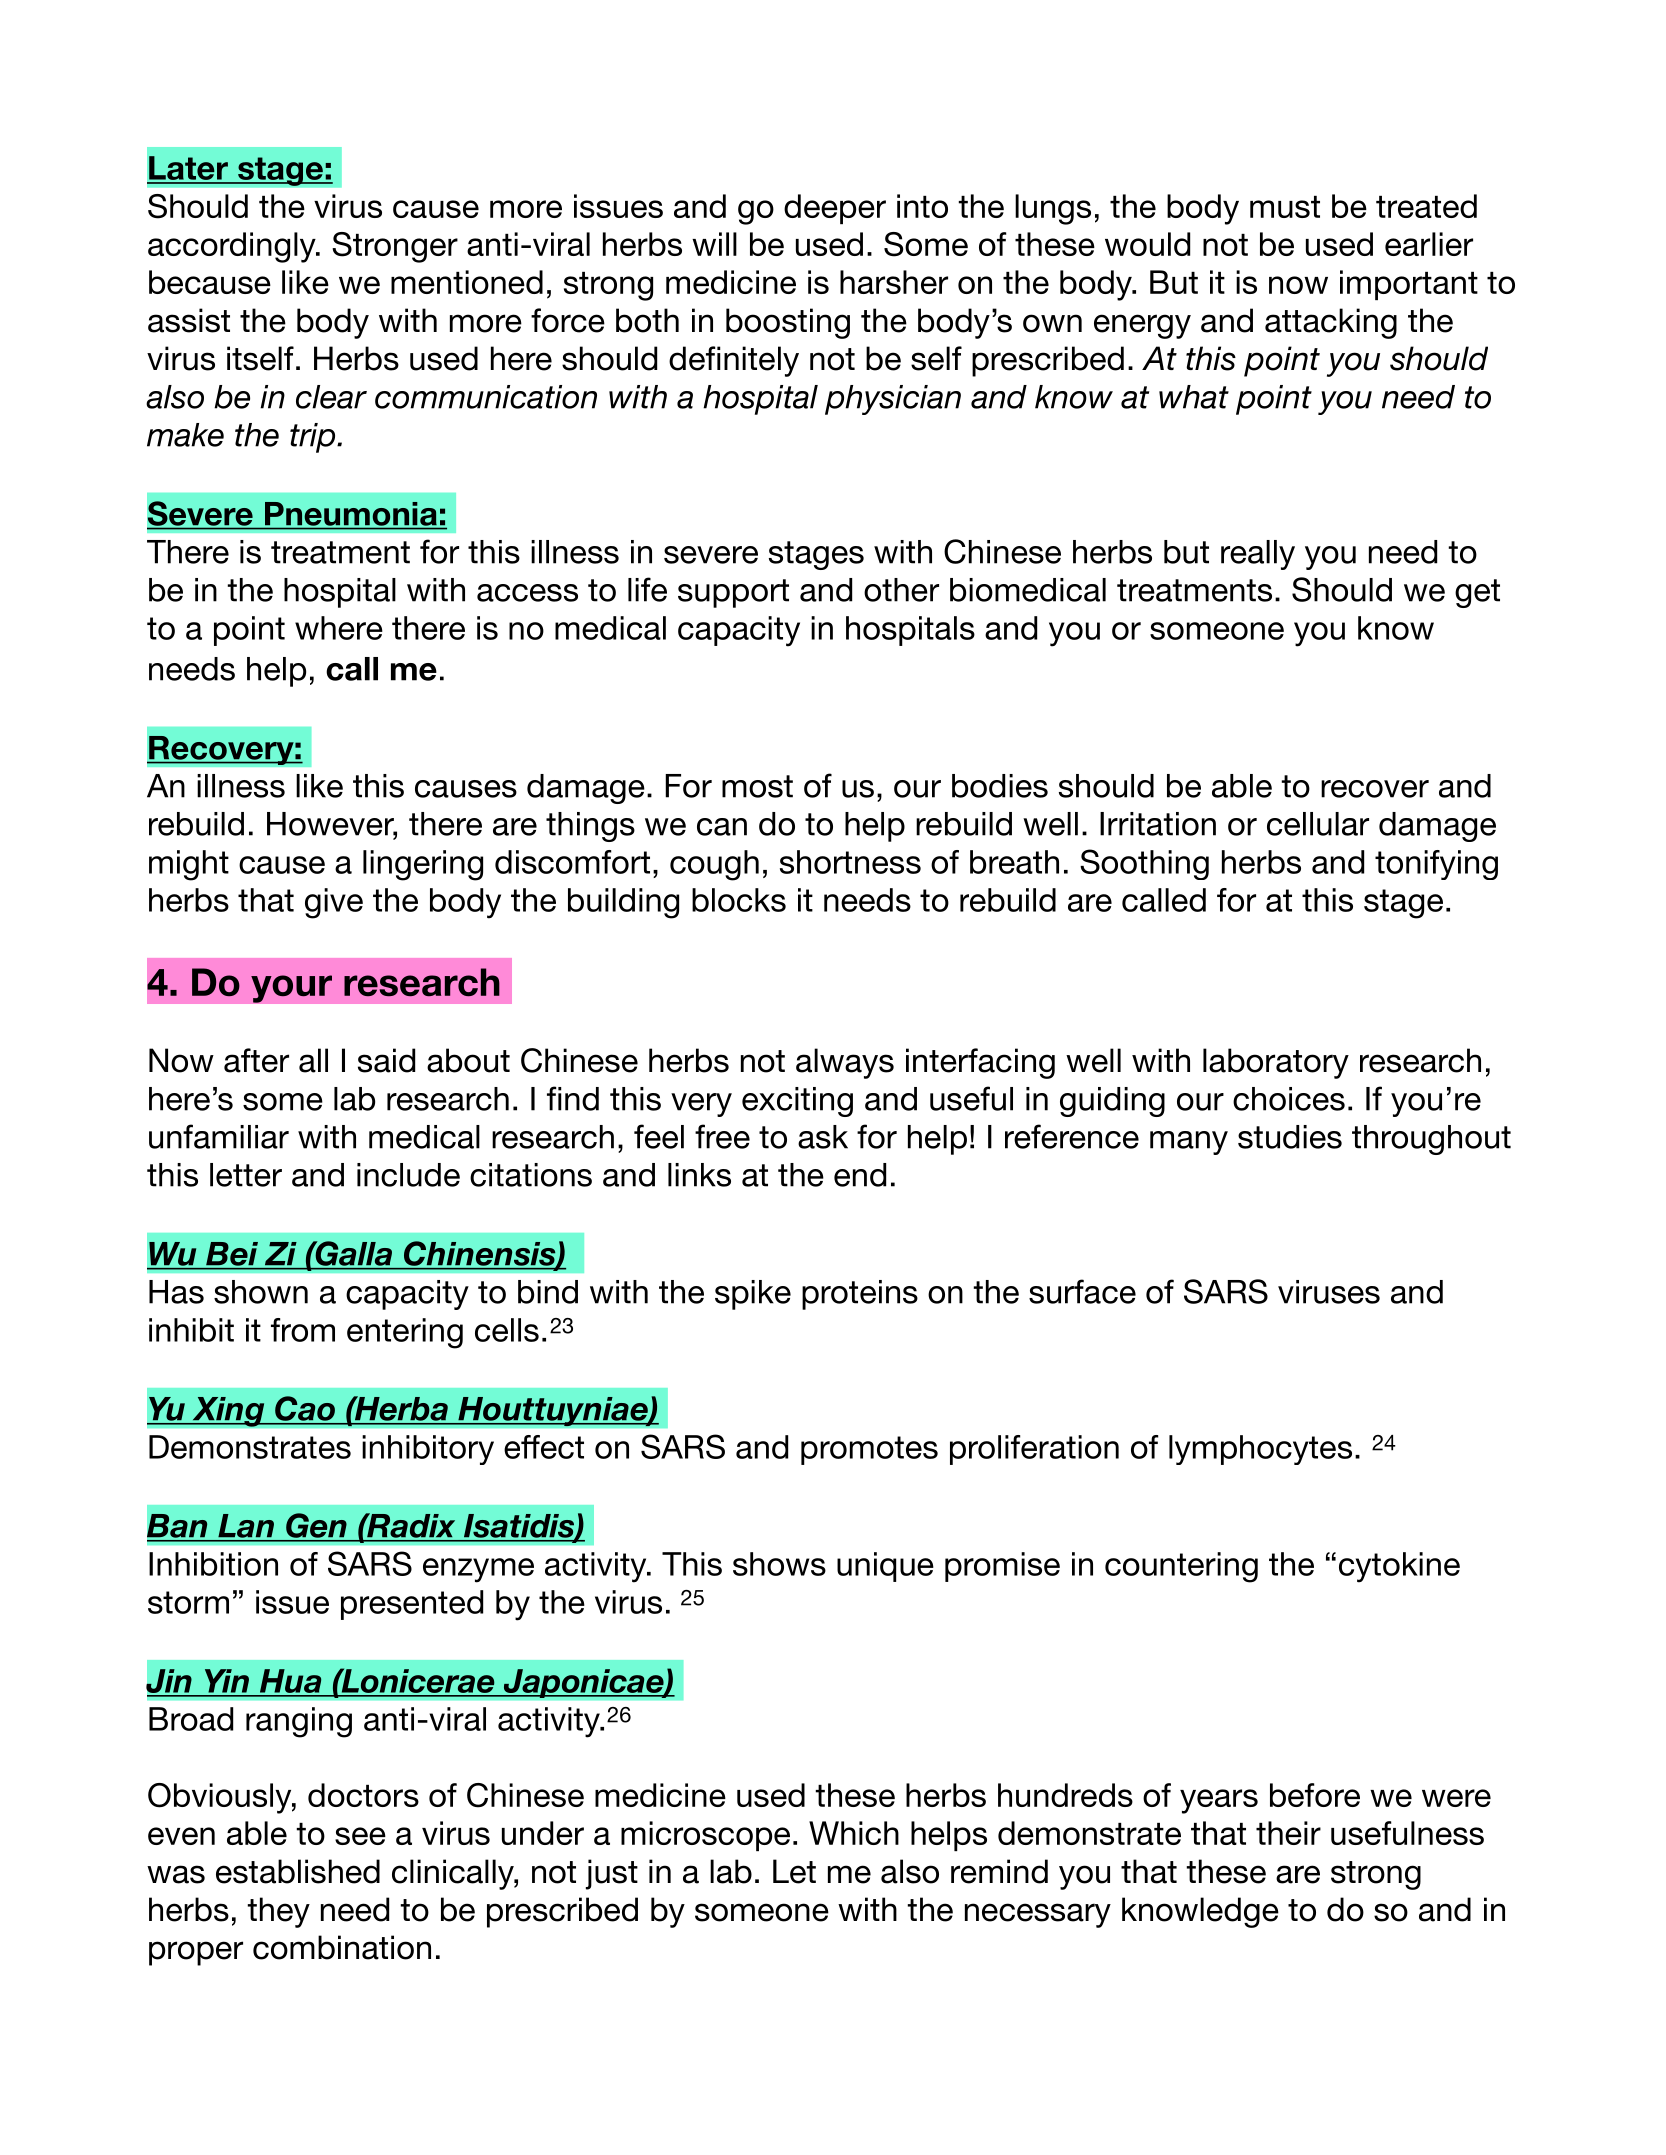 This document has height=2155, width=1666. Describe the element at coordinates (860, 1295) in the document. I see `proteins` at that location.
